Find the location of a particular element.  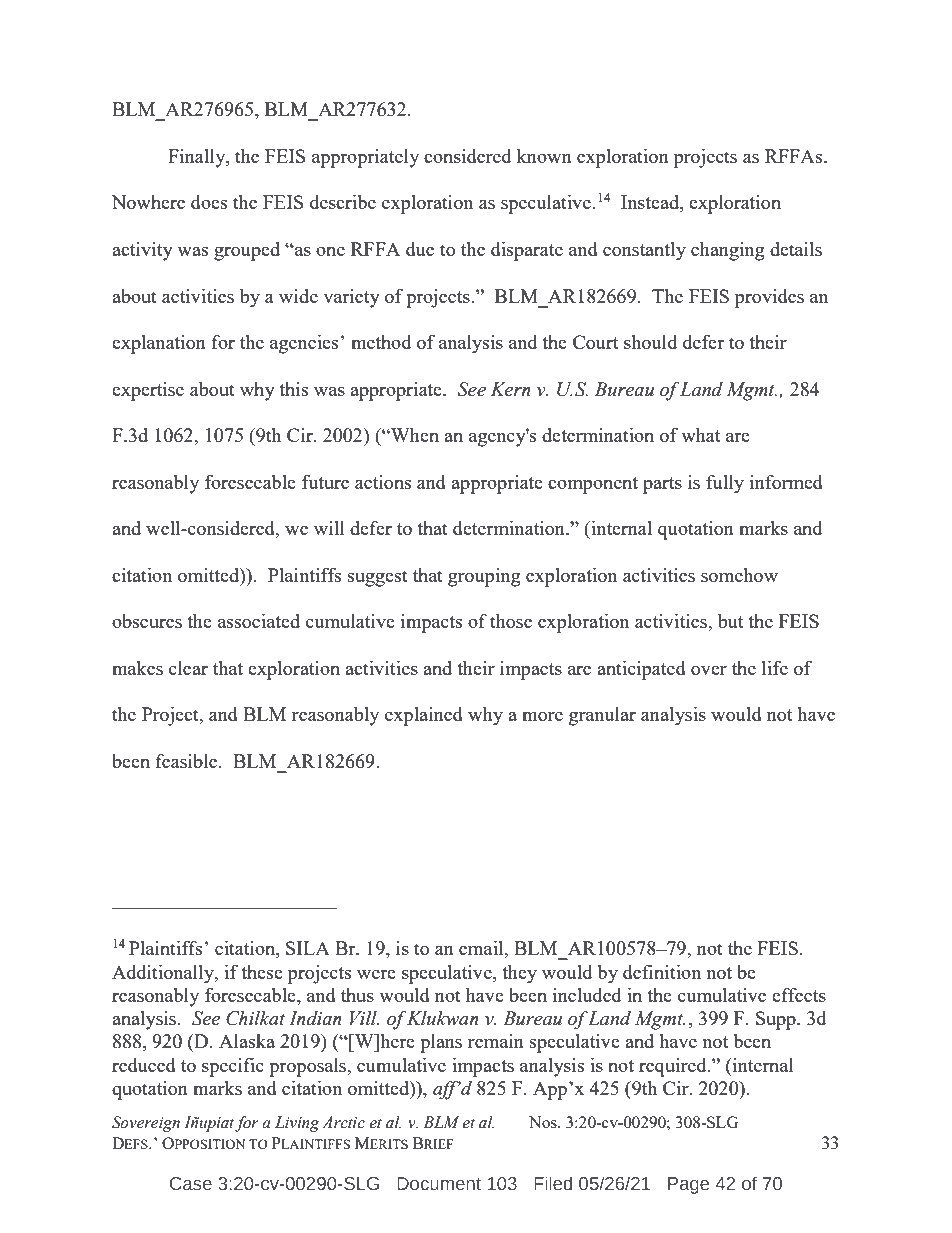

clear is located at coordinates (188, 668).
